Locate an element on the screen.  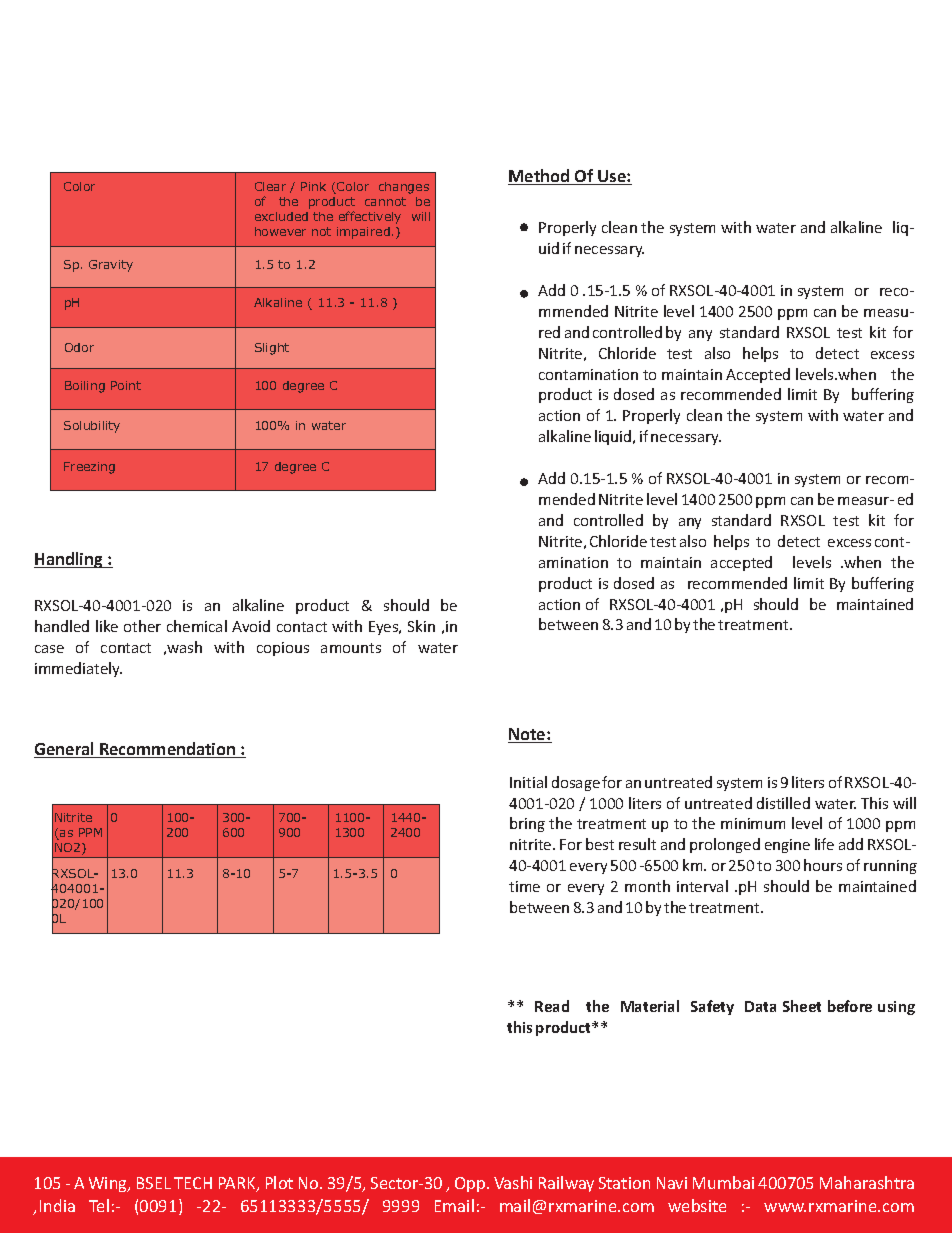
Opp is located at coordinates (471, 1184).
